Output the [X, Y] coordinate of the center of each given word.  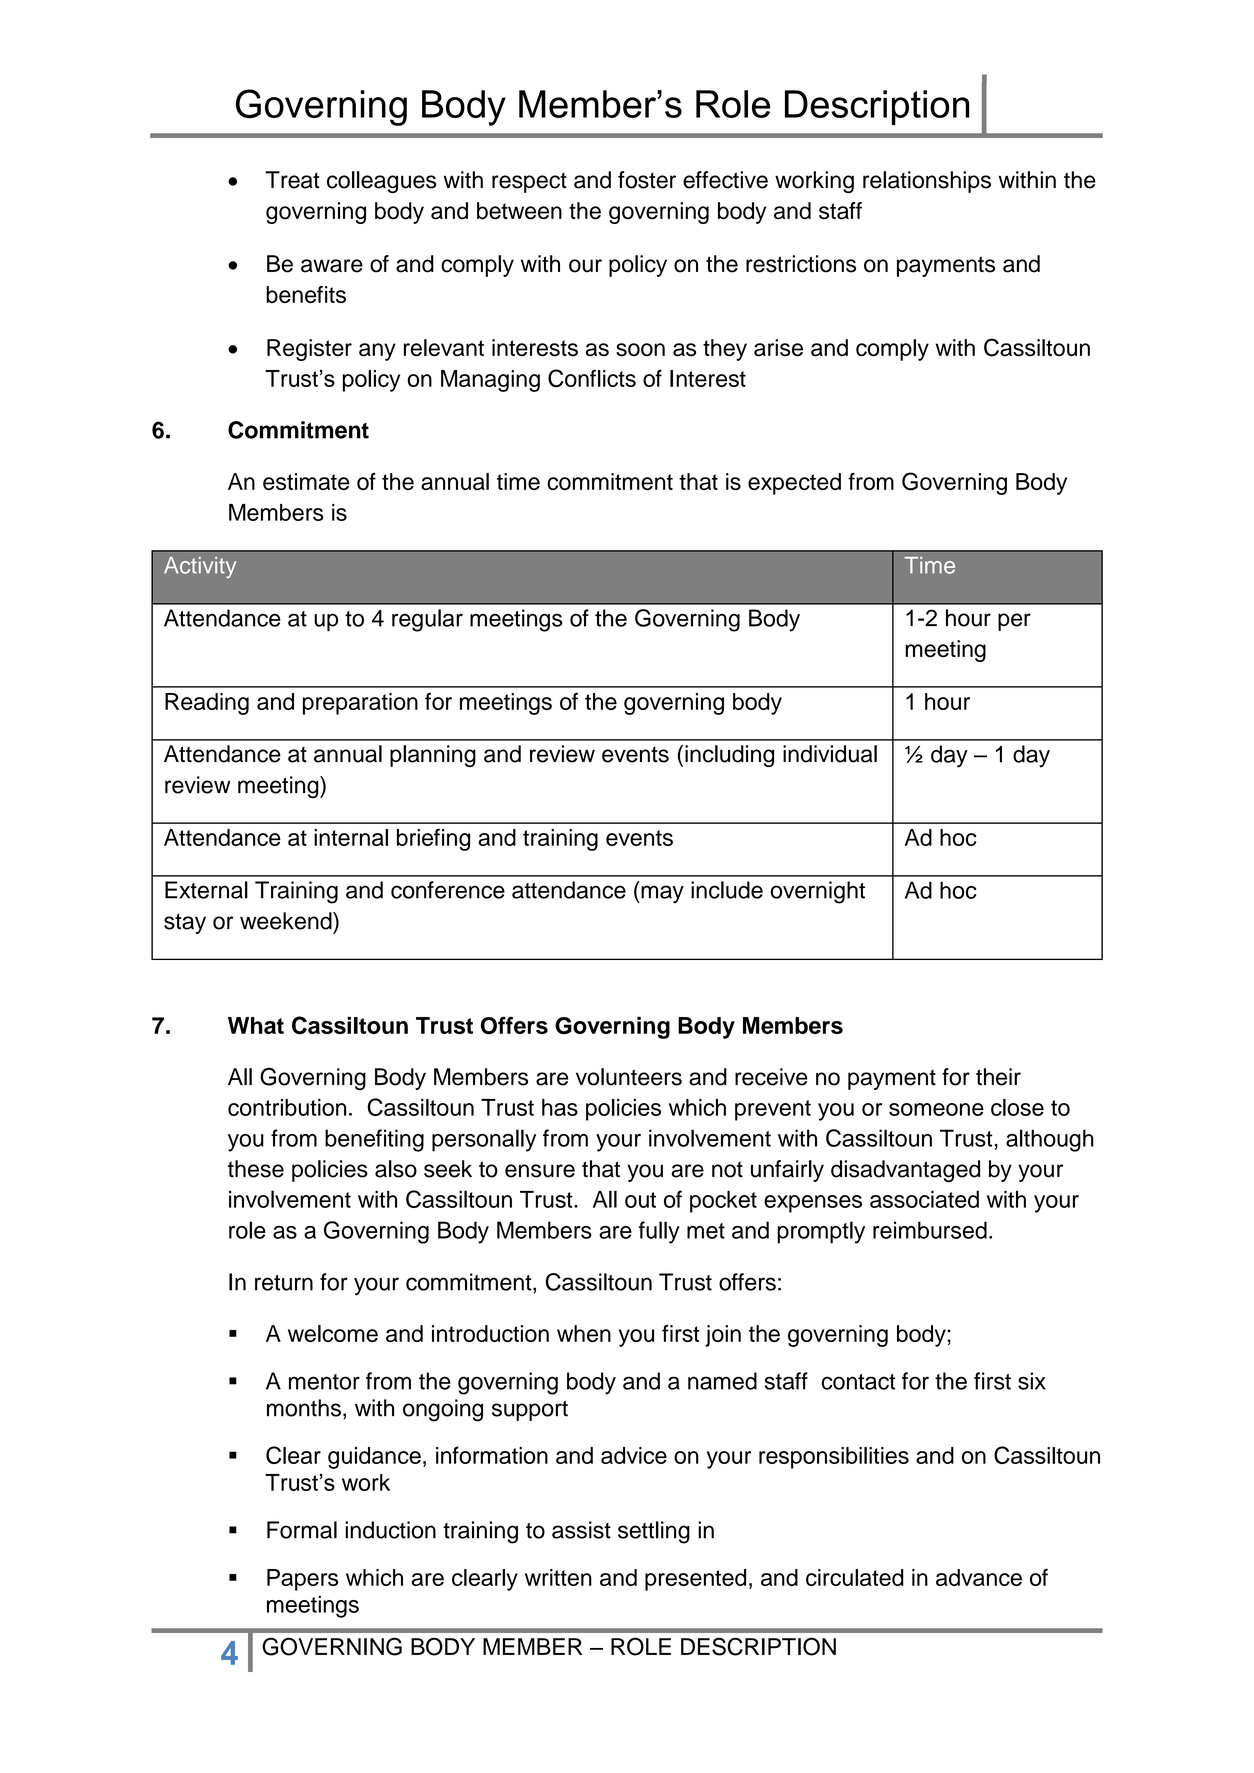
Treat [292, 180]
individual [830, 754]
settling [654, 1532]
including [729, 756]
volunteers [629, 1077]
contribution [287, 1107]
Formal [302, 1530]
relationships [927, 182]
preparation [360, 704]
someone [936, 1109]
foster [647, 180]
